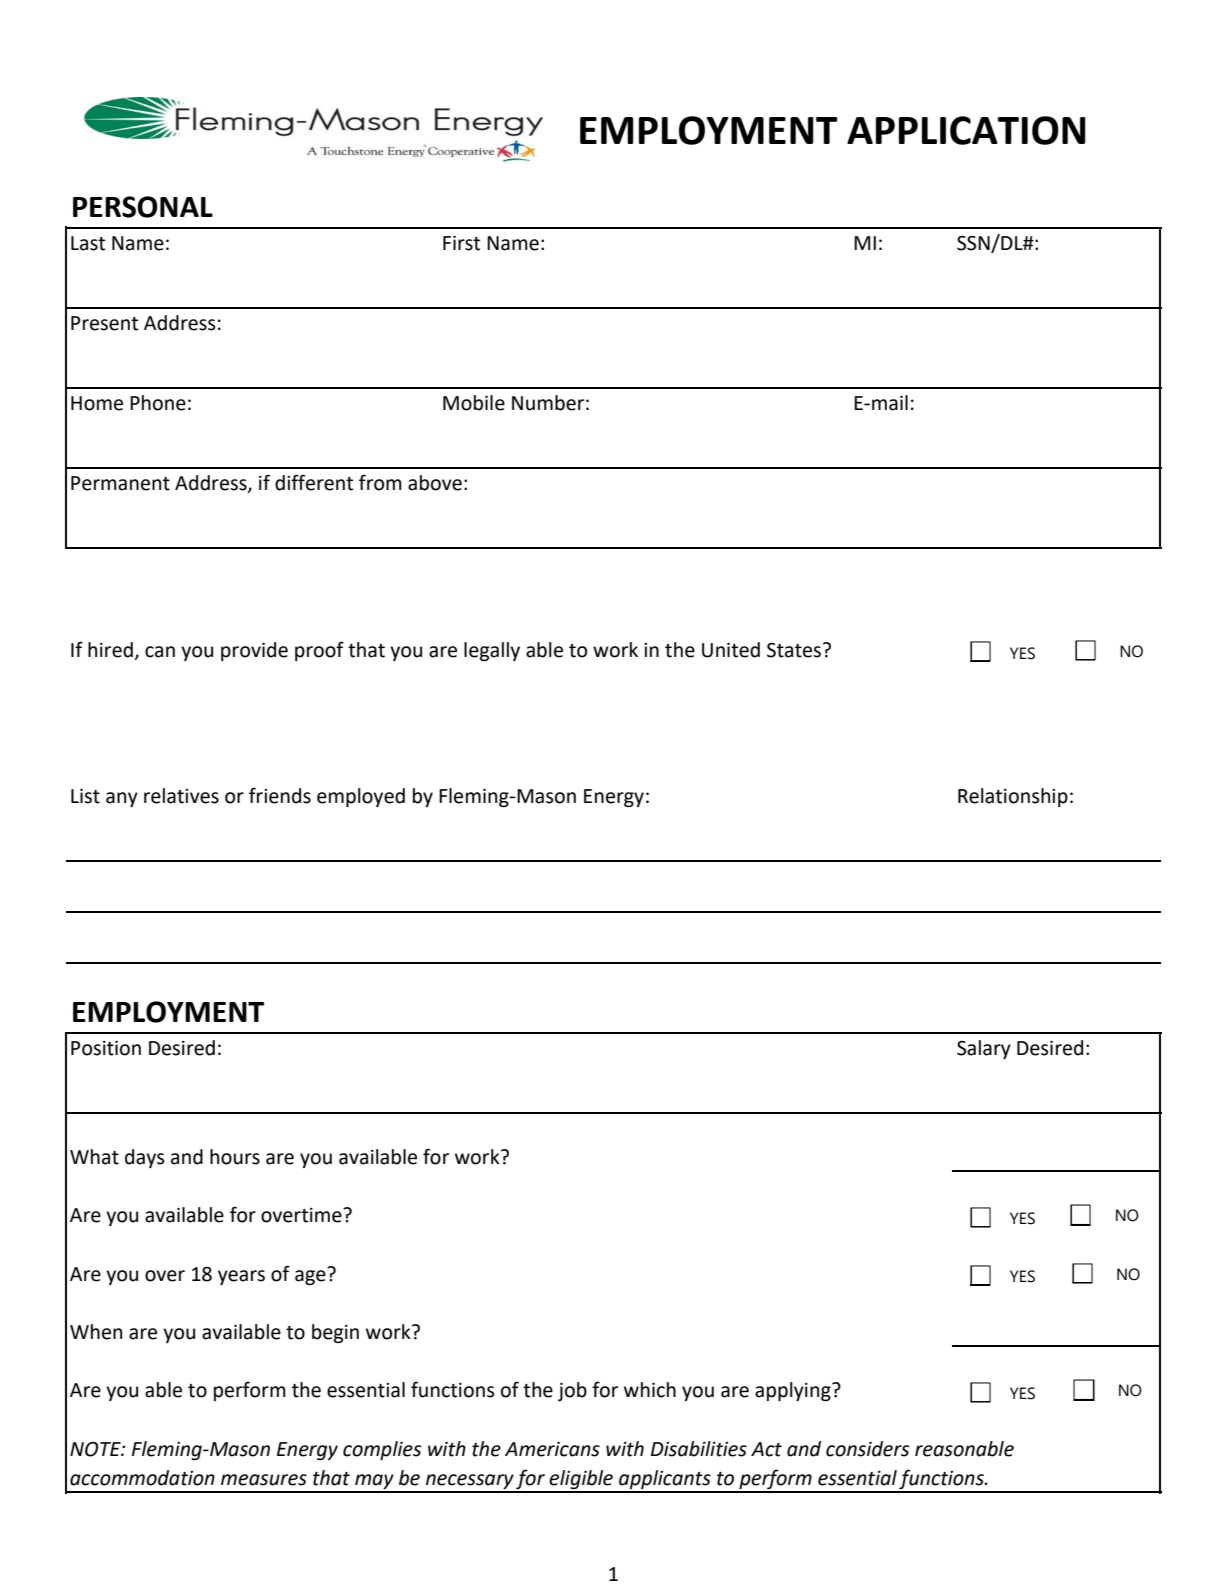 Image resolution: width=1229 pixels, height=1591 pixels. Describe the element at coordinates (142, 1478) in the page. I see `accommodation` at that location.
